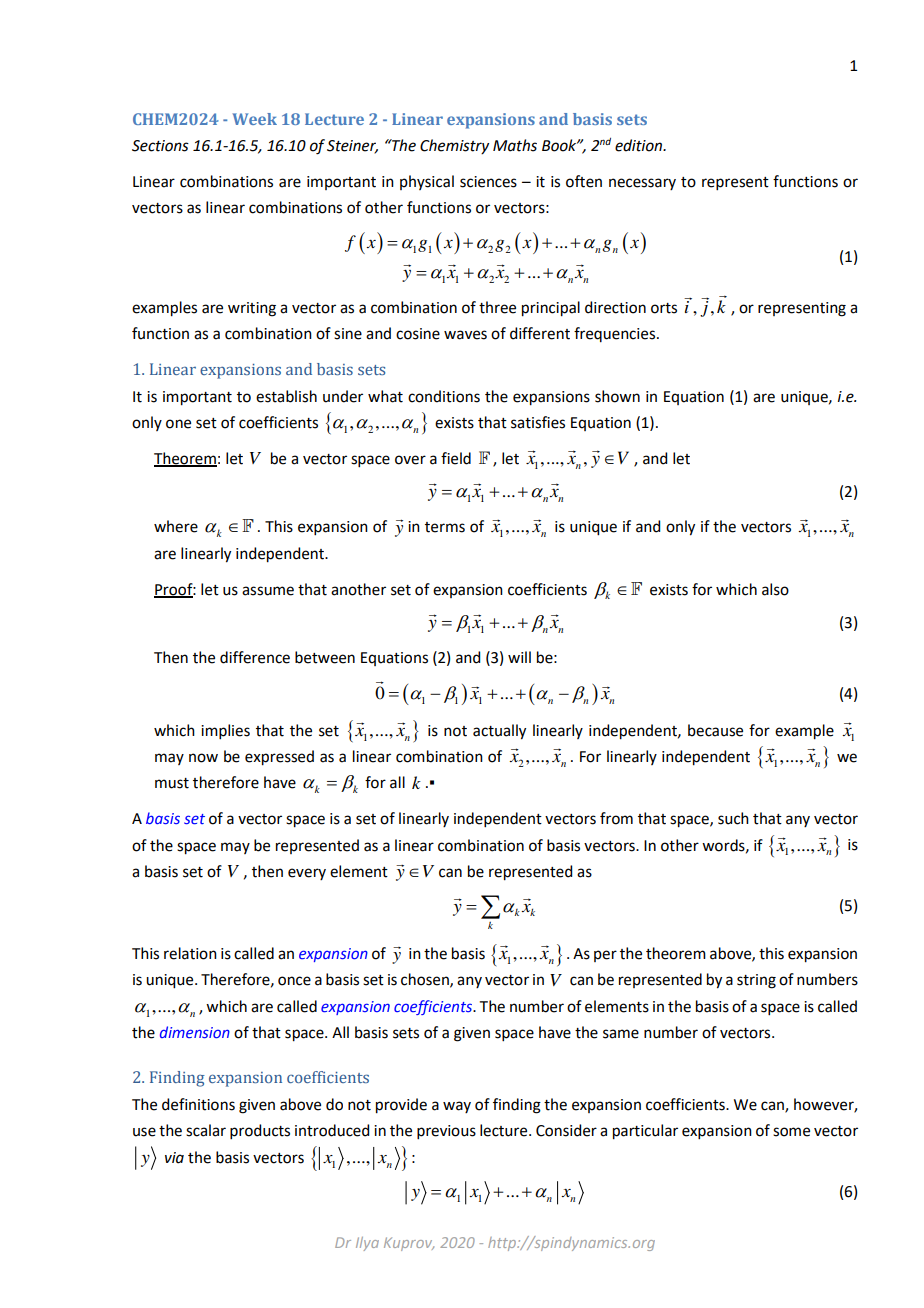 This screenshot has height=1308, width=924. I want to click on edition, so click(640, 145).
